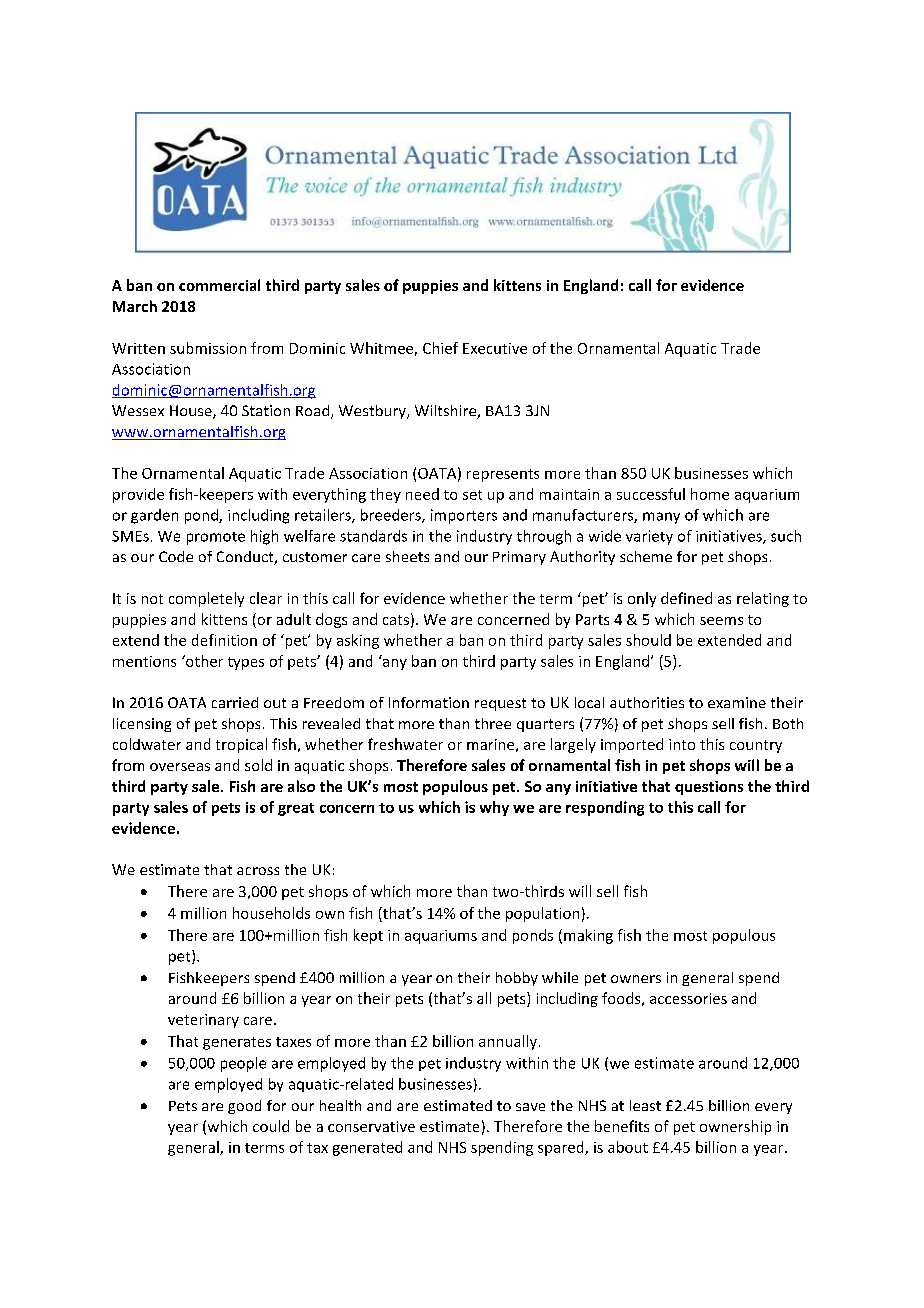  Describe the element at coordinates (440, 348) in the document. I see `Chief` at that location.
